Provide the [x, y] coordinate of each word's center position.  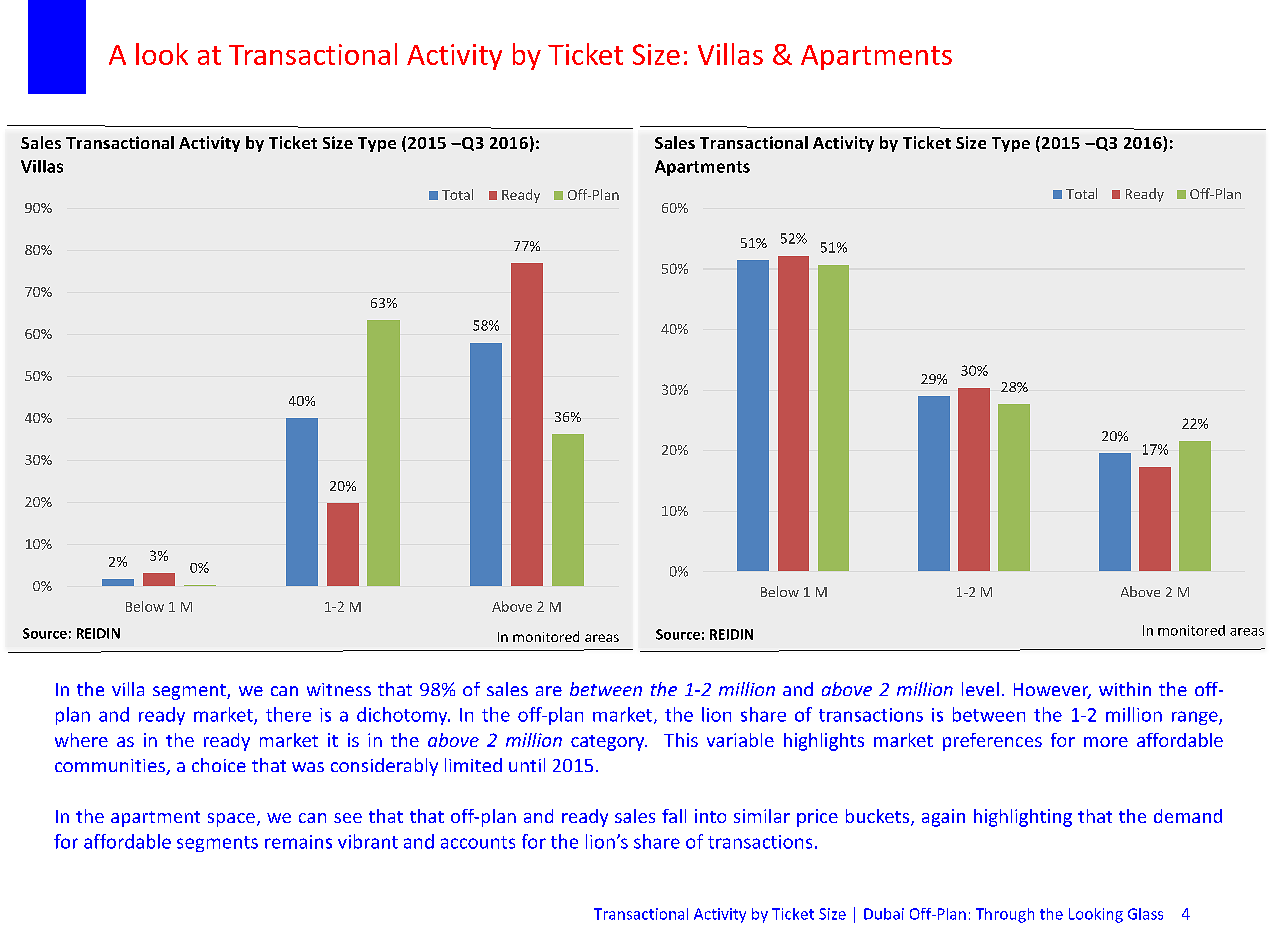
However [1052, 691]
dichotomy [403, 716]
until [527, 765]
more [1106, 742]
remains [298, 842]
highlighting [1023, 818]
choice [219, 765]
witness [339, 689]
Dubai [884, 914]
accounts [478, 842]
